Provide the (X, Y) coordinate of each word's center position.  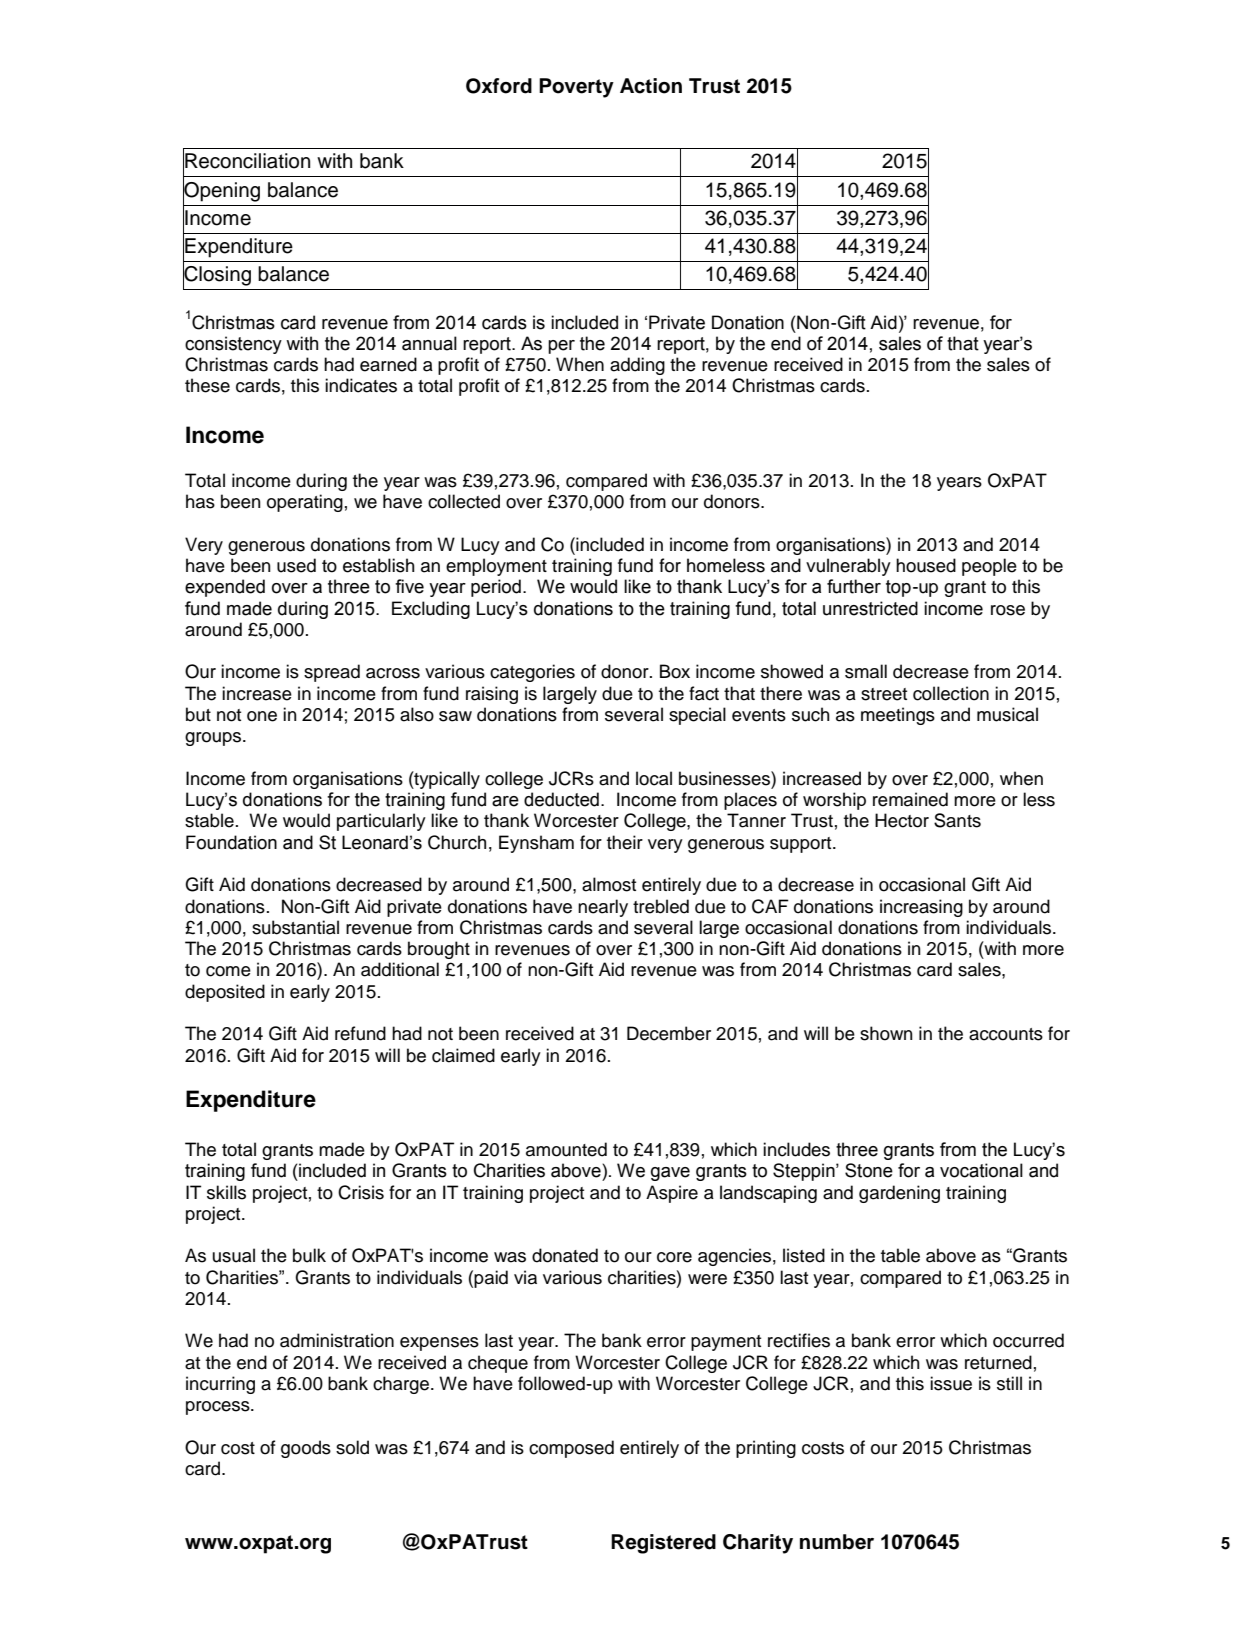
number (837, 1542)
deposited (225, 993)
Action (651, 86)
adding (637, 366)
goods (306, 1449)
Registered (663, 1544)
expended (225, 588)
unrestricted (870, 608)
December (669, 1033)
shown (886, 1033)
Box (675, 671)
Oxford (499, 86)
